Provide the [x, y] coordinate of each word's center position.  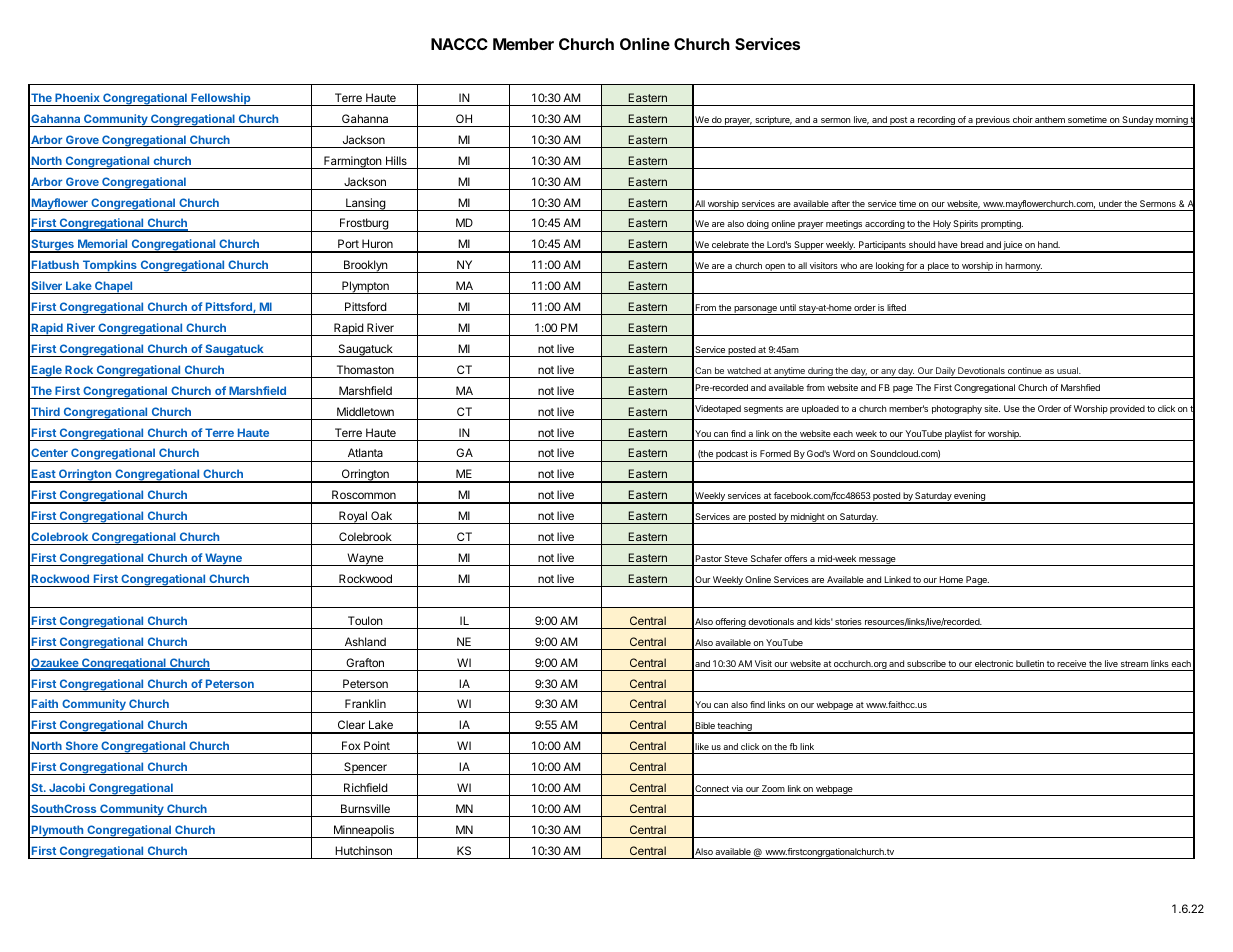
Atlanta [365, 452]
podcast [732, 456]
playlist [958, 435]
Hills [396, 160]
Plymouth [58, 831]
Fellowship [221, 99]
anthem [1050, 119]
